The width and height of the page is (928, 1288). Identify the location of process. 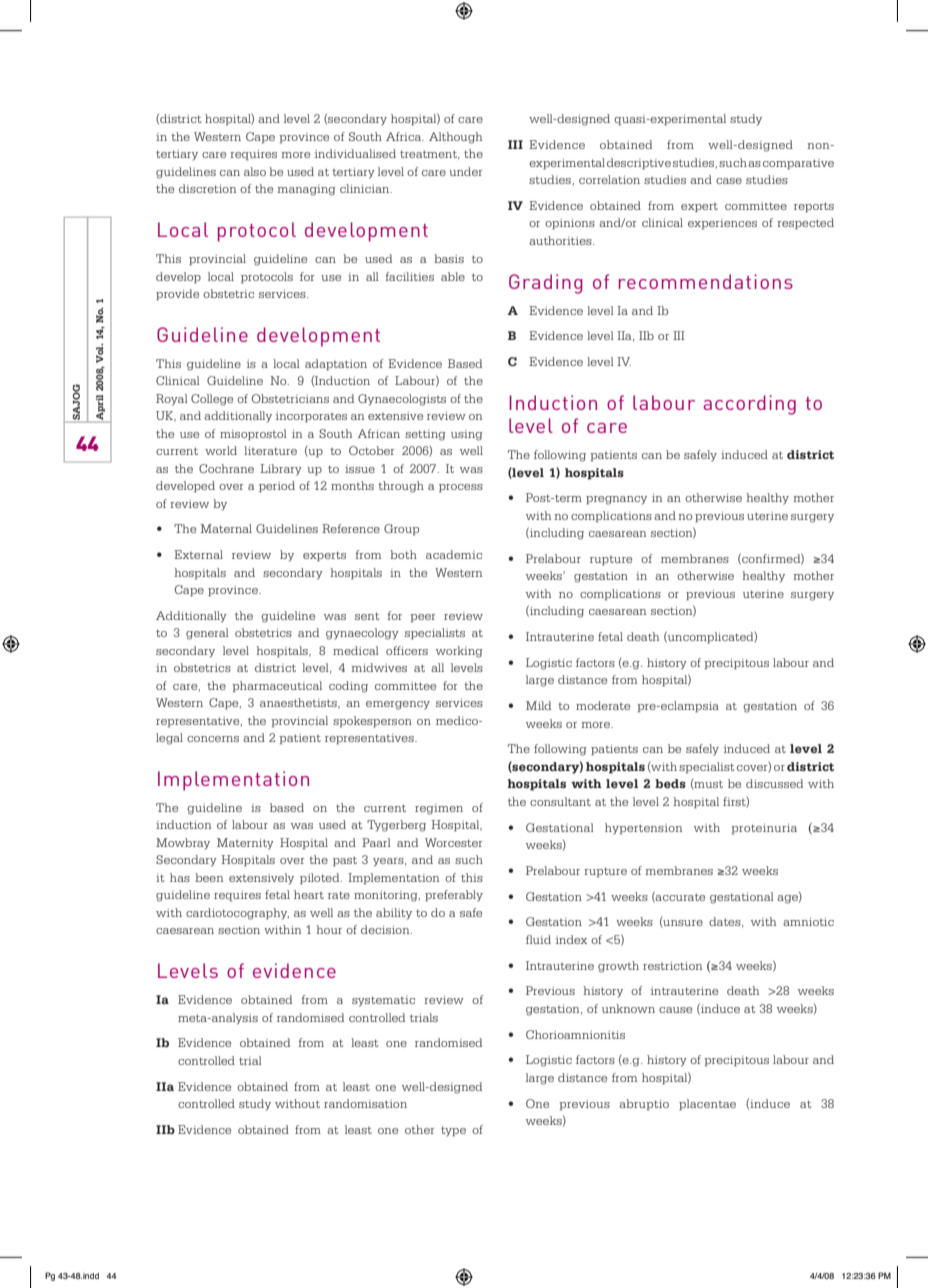
(461, 488).
